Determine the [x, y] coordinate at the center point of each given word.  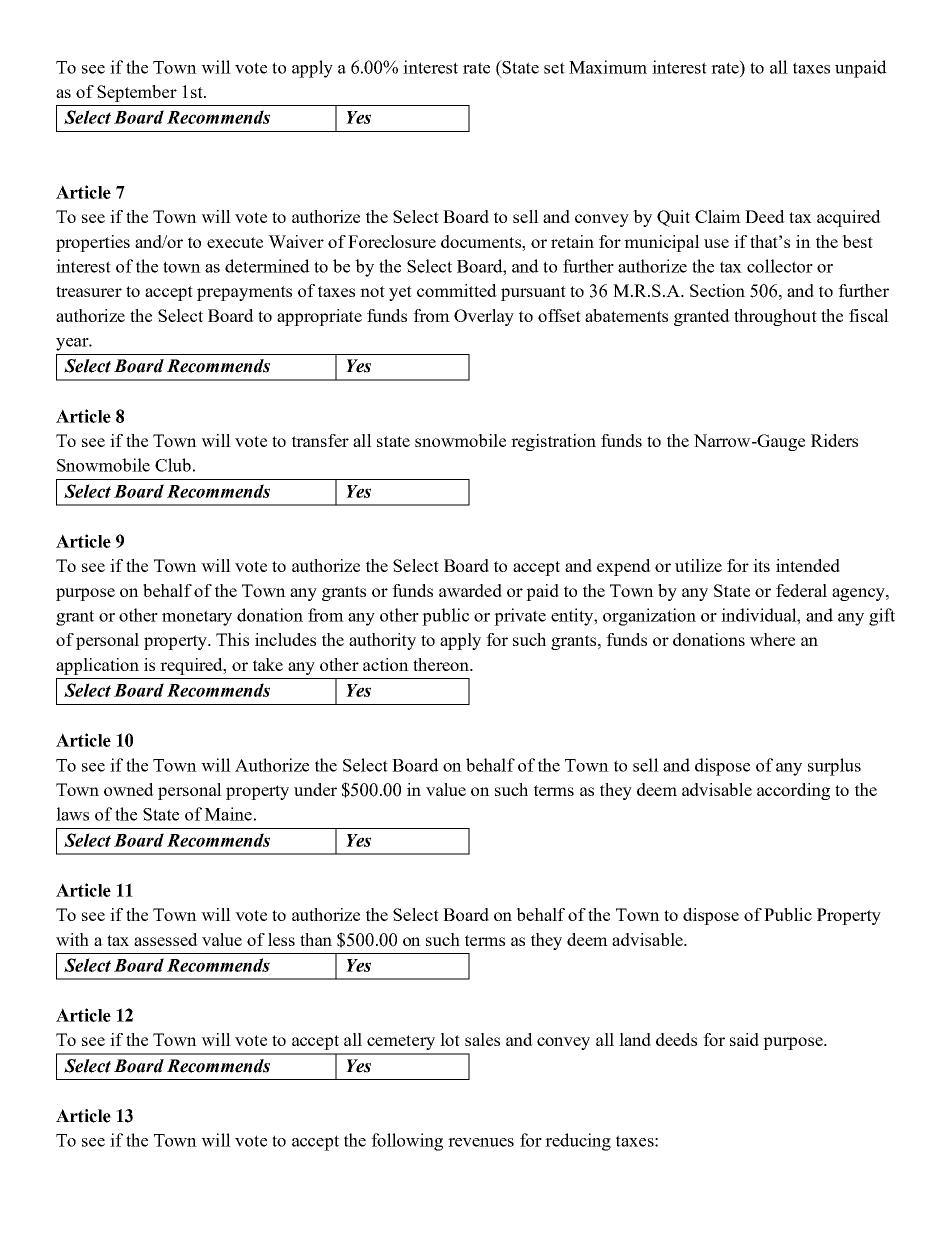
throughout [775, 317]
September [137, 93]
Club [173, 465]
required [192, 666]
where [772, 639]
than [316, 939]
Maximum [608, 67]
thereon [442, 664]
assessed [166, 939]
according [793, 791]
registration [553, 442]
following [407, 1142]
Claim [718, 216]
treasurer [89, 291]
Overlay [484, 317]
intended [808, 565]
